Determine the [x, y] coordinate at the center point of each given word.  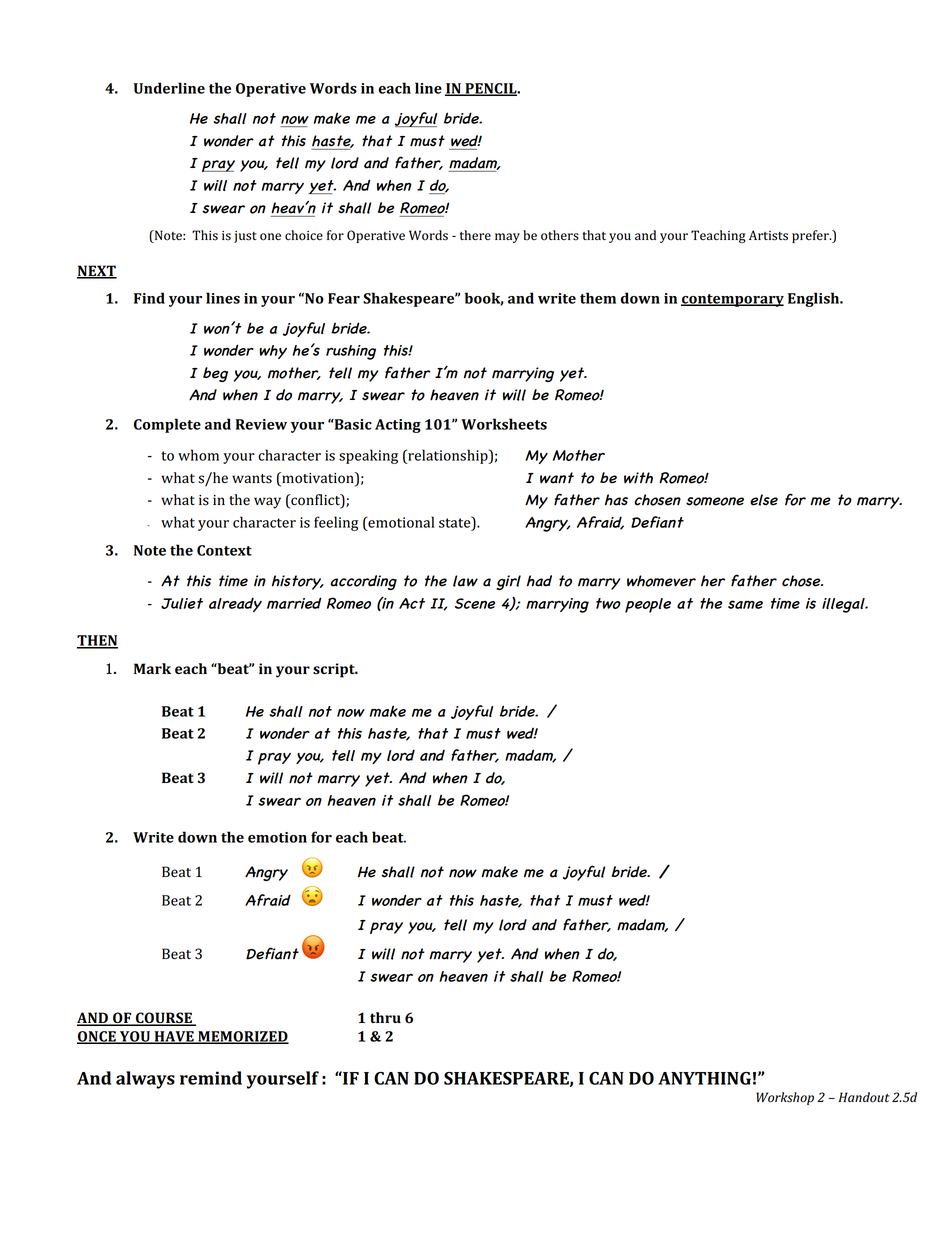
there [475, 235]
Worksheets [504, 424]
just [245, 237]
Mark [152, 668]
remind [211, 1078]
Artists [768, 235]
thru [385, 1017]
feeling [336, 523]
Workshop [785, 1098]
